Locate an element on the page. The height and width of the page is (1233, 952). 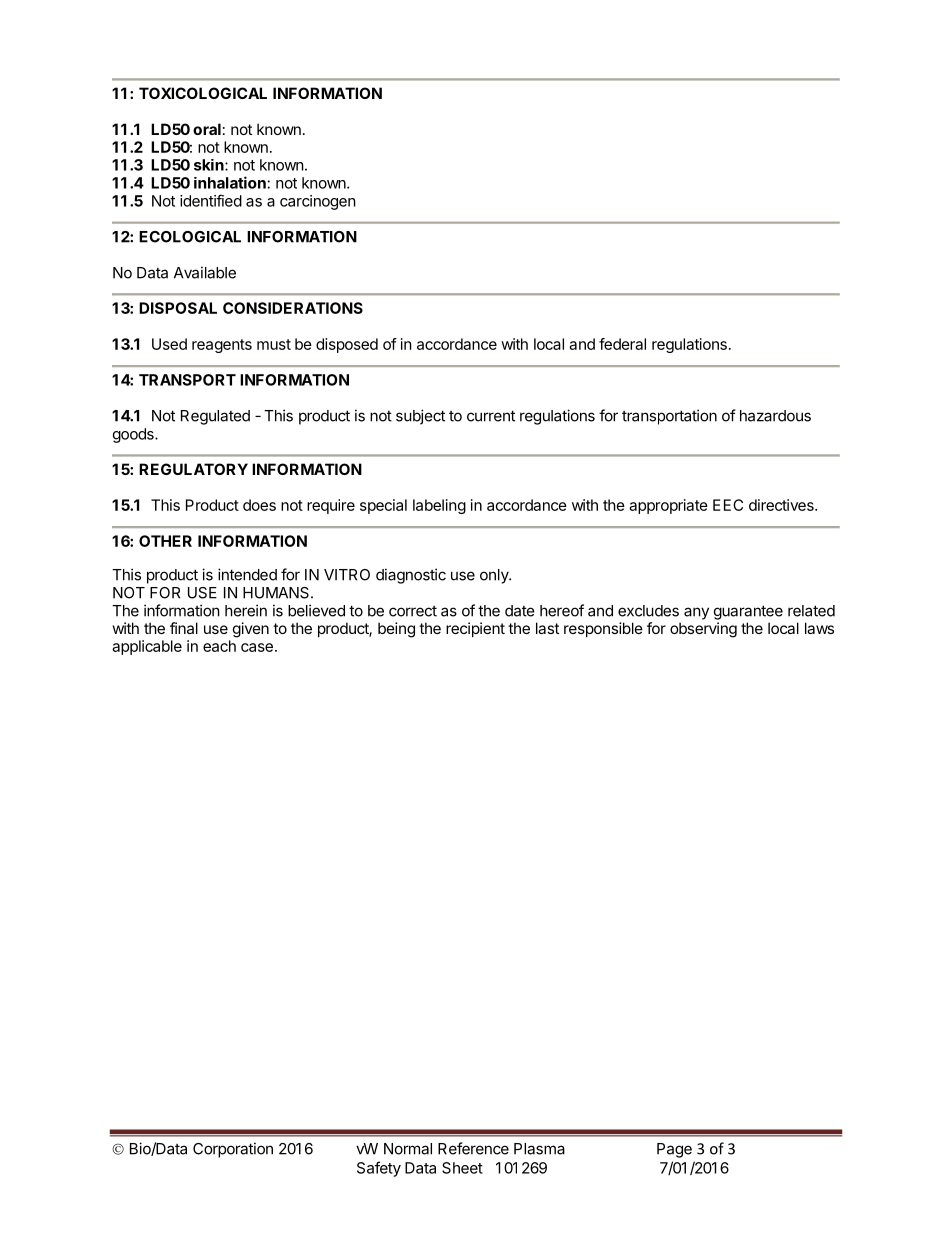
federal is located at coordinates (622, 344).
